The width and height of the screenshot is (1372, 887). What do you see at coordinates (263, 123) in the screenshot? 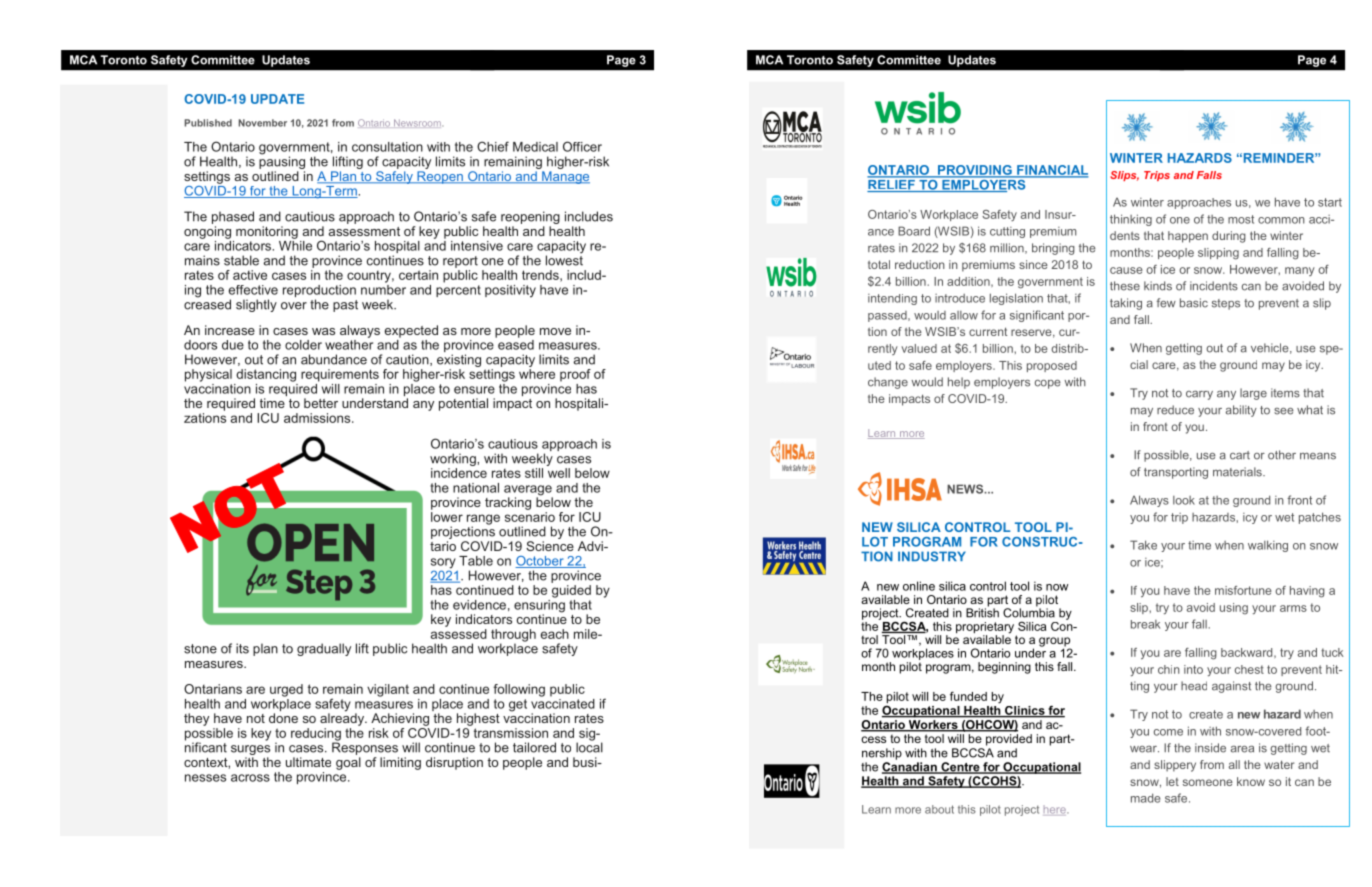
I see `November` at bounding box center [263, 123].
